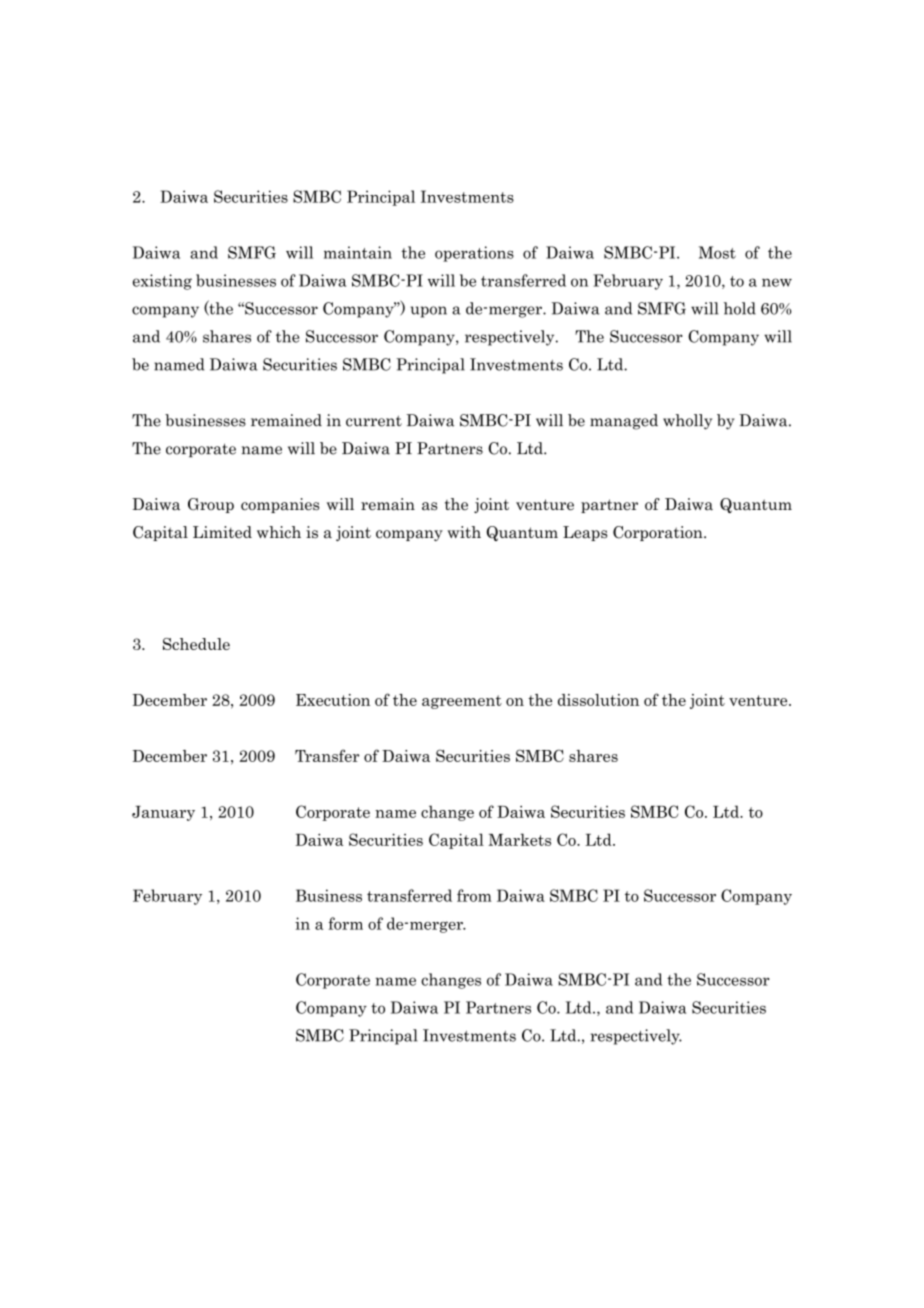 The width and height of the document is (924, 1308). I want to click on Corporation, so click(659, 533).
